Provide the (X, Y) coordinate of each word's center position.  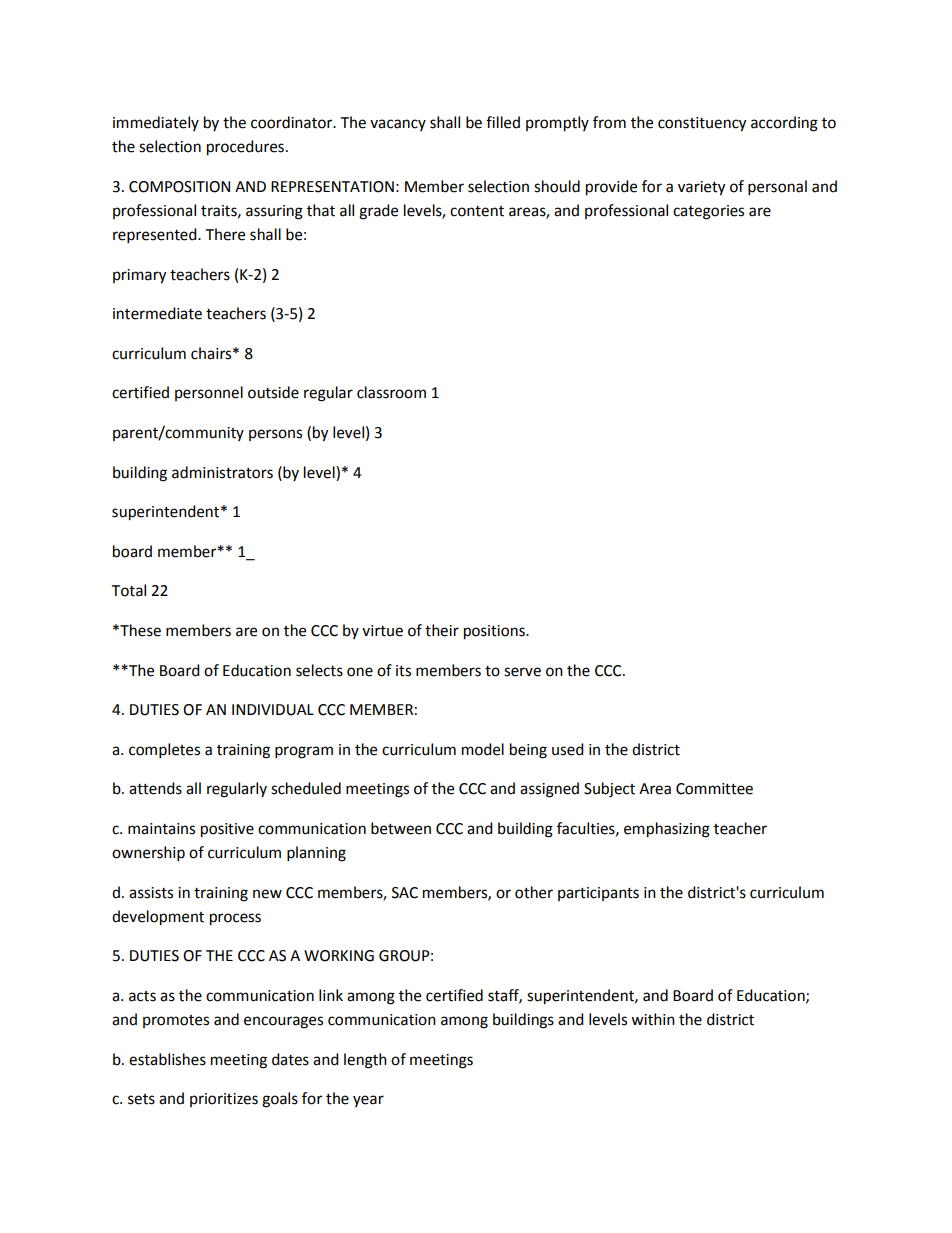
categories (708, 212)
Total (129, 590)
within (653, 1019)
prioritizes (224, 1100)
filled (503, 122)
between (401, 828)
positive (227, 830)
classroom (391, 392)
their (442, 630)
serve (522, 672)
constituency (702, 124)
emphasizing (667, 830)
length (365, 1061)
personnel (209, 393)
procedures (245, 148)
